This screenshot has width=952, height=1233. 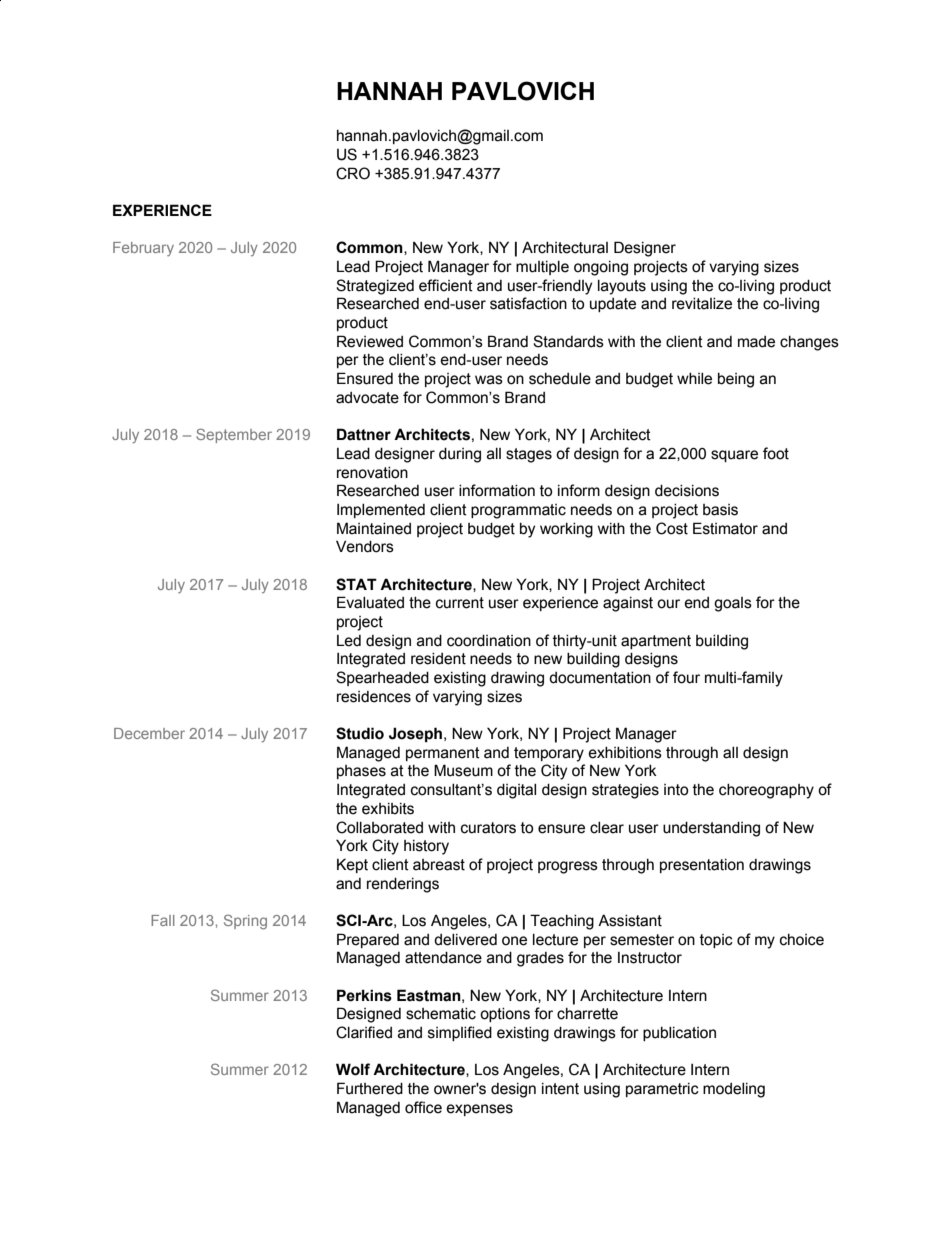 I want to click on February, so click(x=143, y=249).
